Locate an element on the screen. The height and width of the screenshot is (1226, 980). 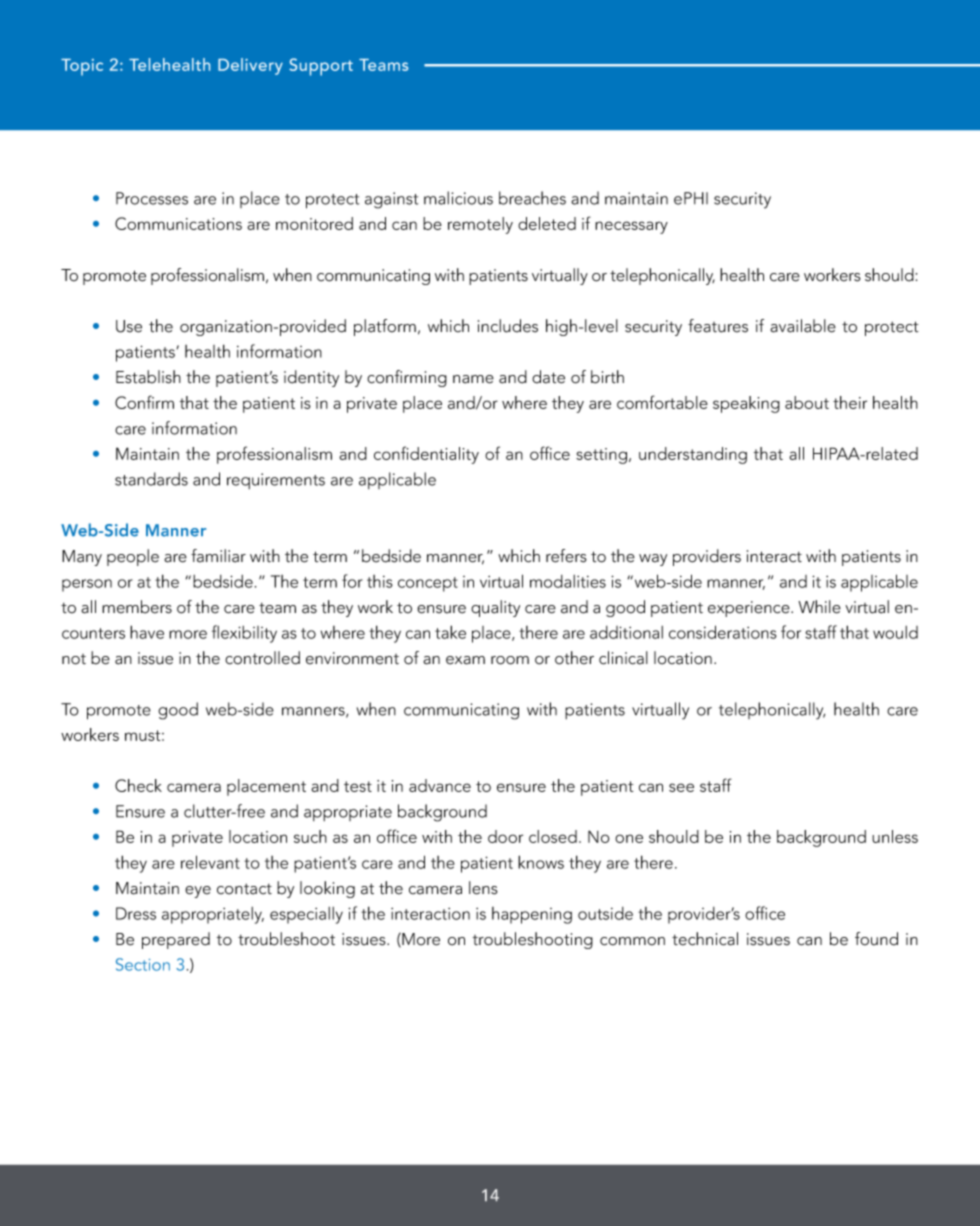
exam is located at coordinates (465, 660).
